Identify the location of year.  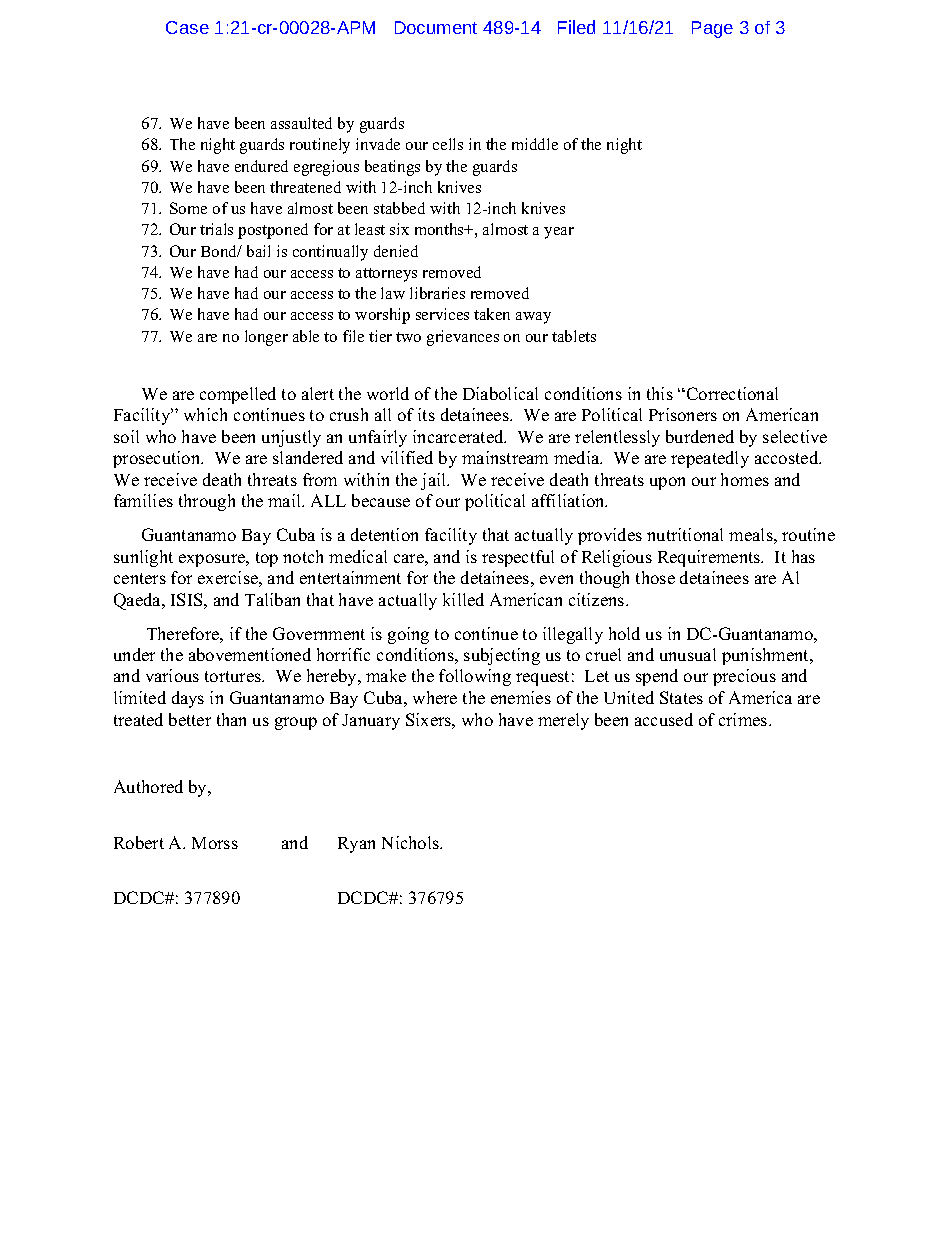
(559, 233).
